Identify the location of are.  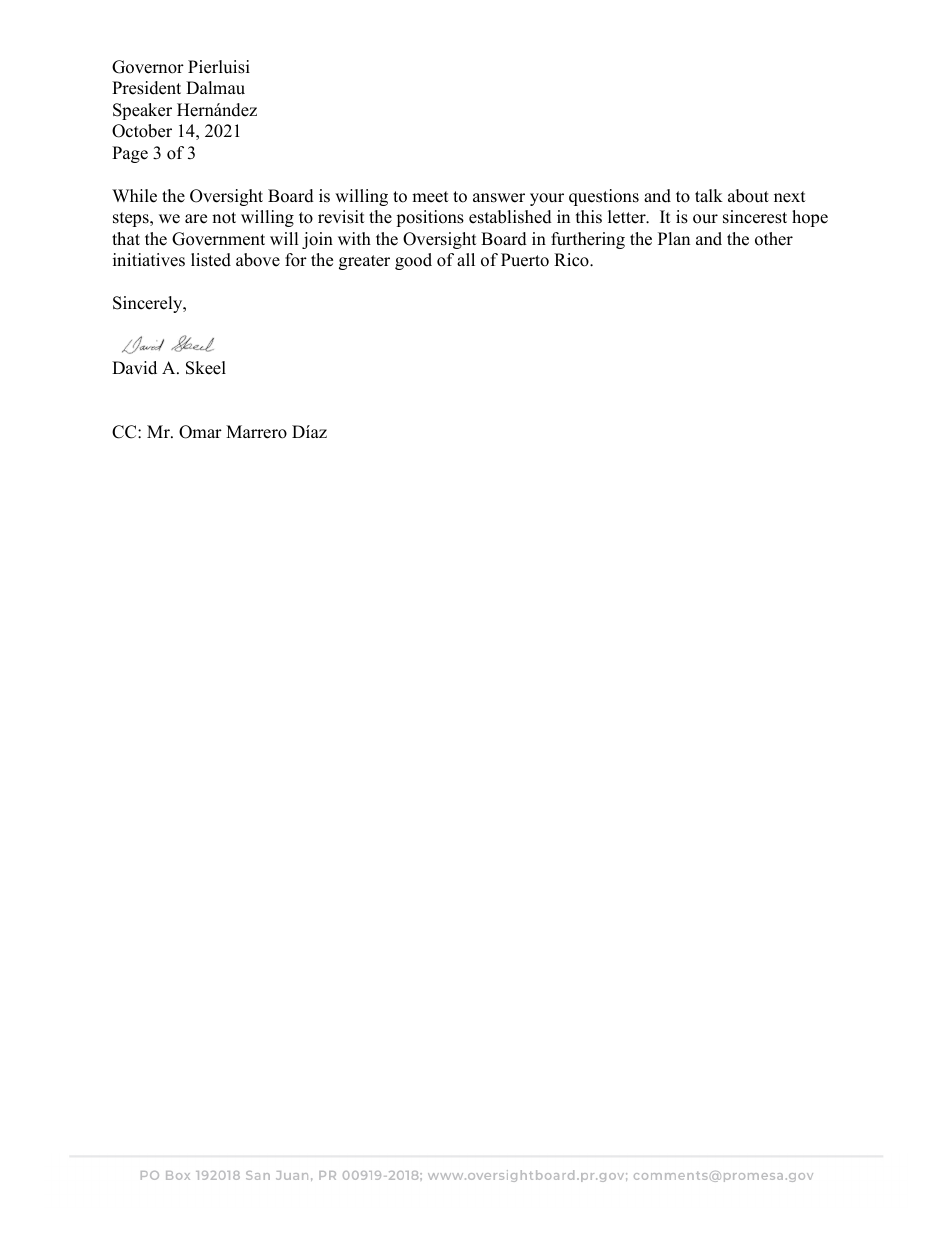
(196, 219).
